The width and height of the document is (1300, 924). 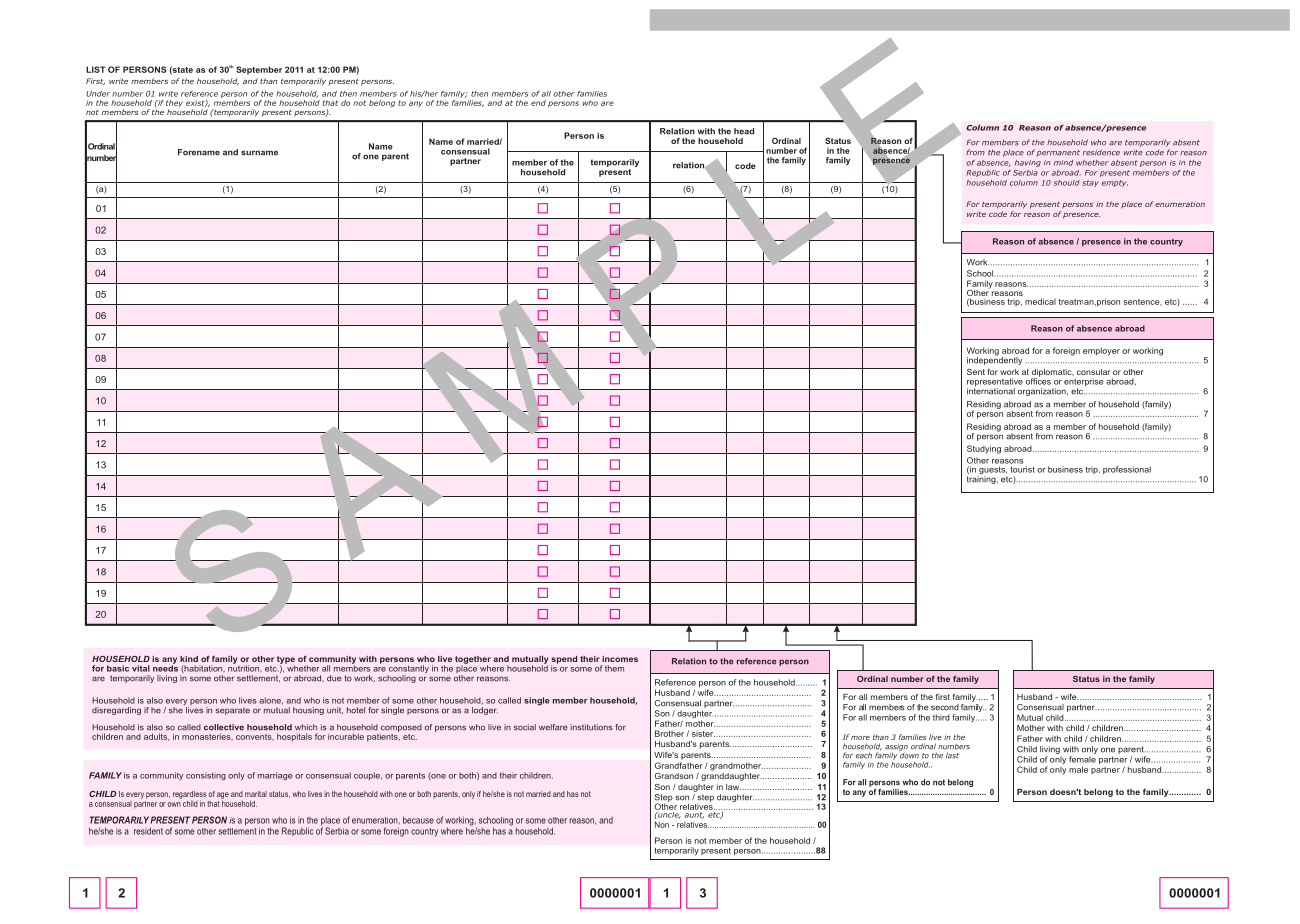 What do you see at coordinates (984, 449) in the document?
I see `Studying` at bounding box center [984, 449].
